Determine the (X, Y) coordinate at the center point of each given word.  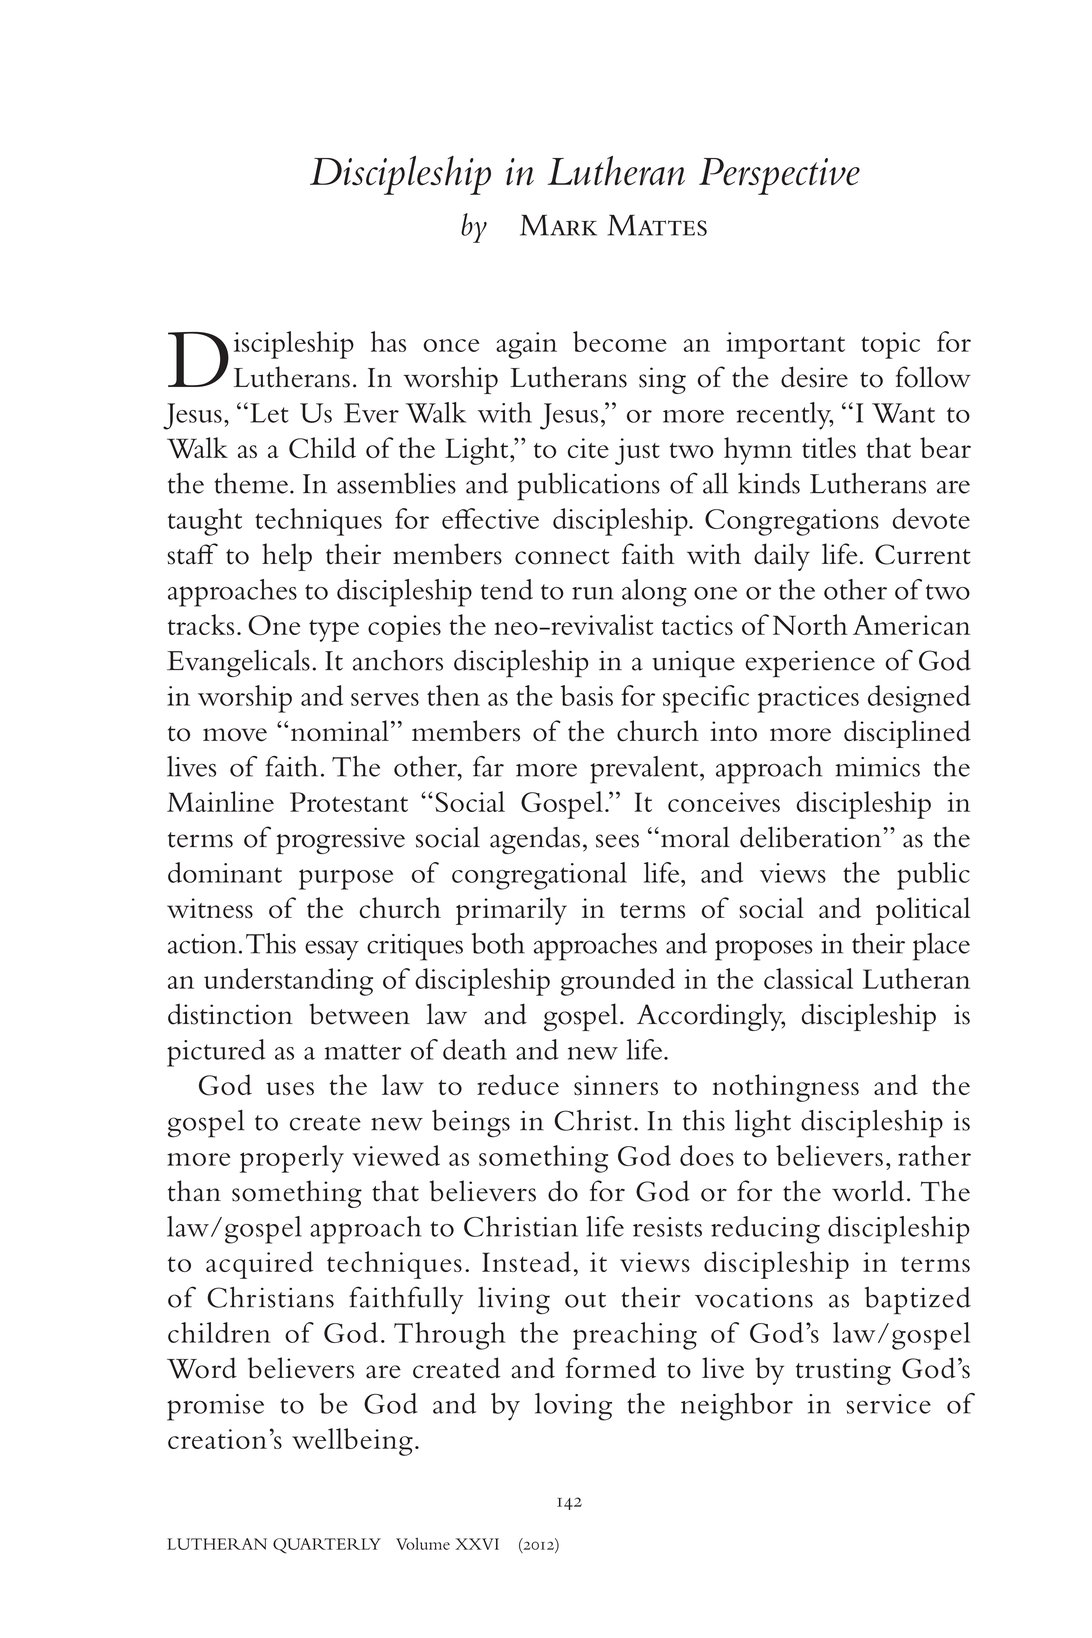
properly (292, 1159)
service (889, 1404)
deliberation (812, 837)
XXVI (477, 1544)
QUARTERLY (327, 1546)
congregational (539, 876)
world (868, 1191)
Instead (526, 1261)
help (287, 557)
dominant (225, 872)
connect (562, 557)
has (388, 341)
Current (923, 554)
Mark (558, 225)
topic (890, 345)
